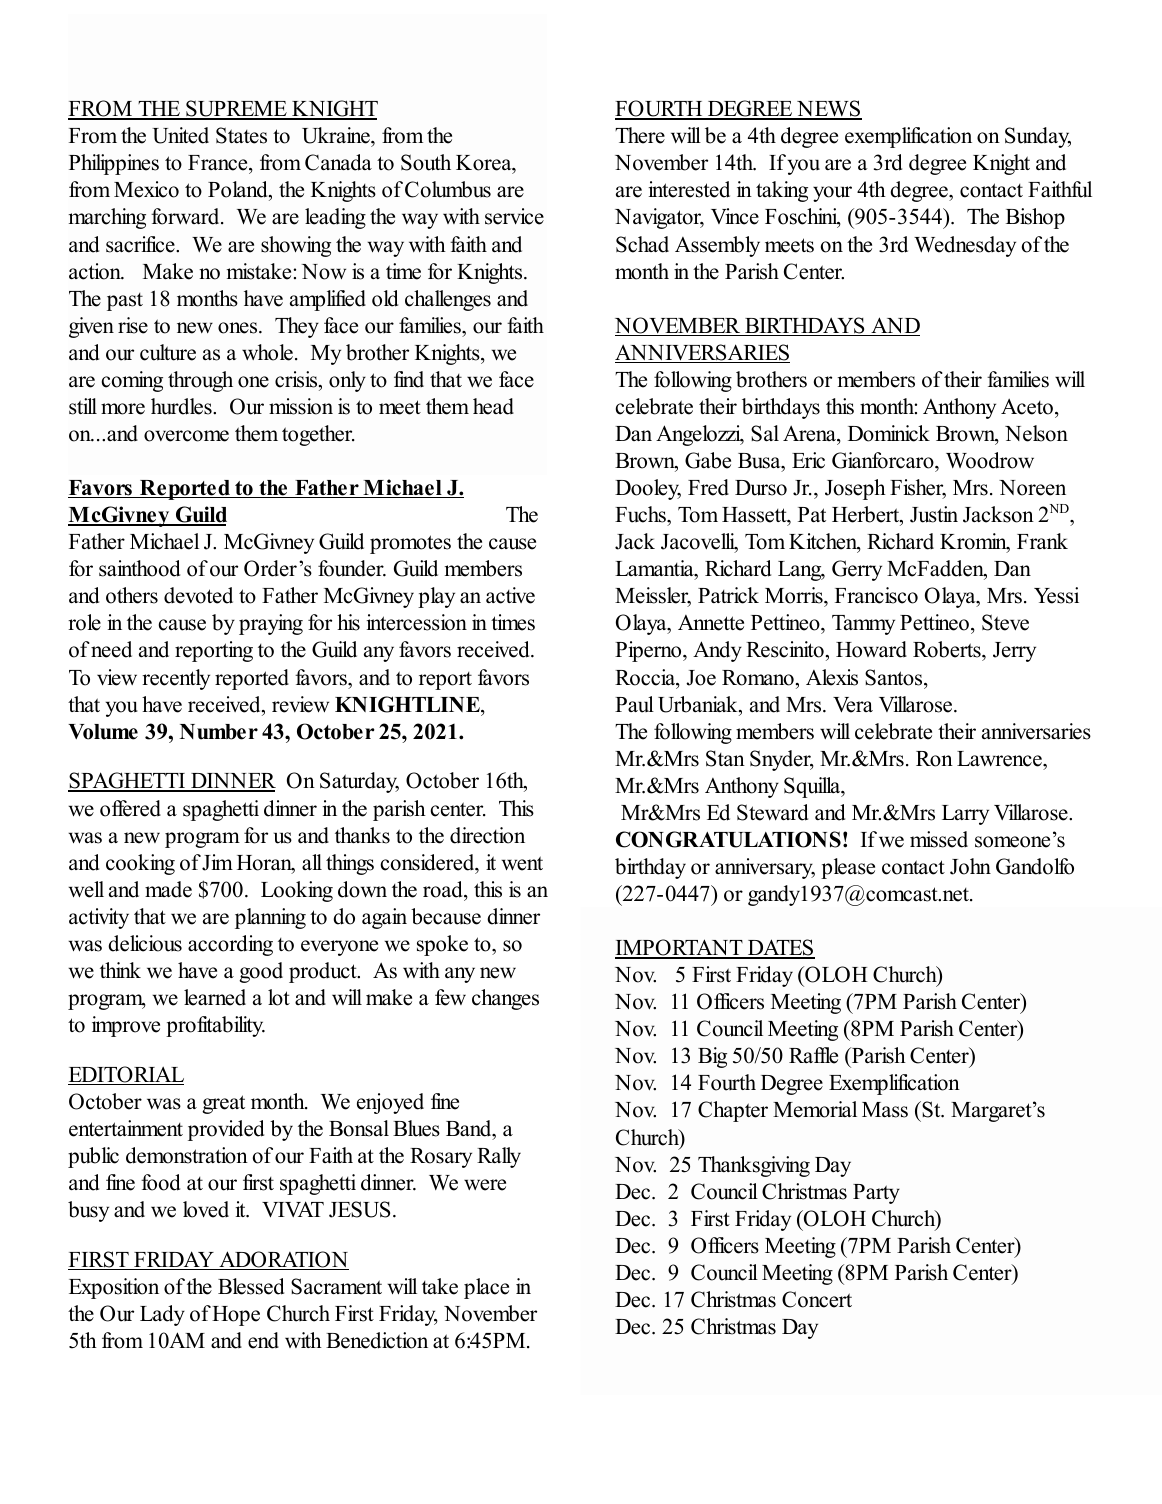  What do you see at coordinates (493, 406) in the document?
I see `head` at bounding box center [493, 406].
